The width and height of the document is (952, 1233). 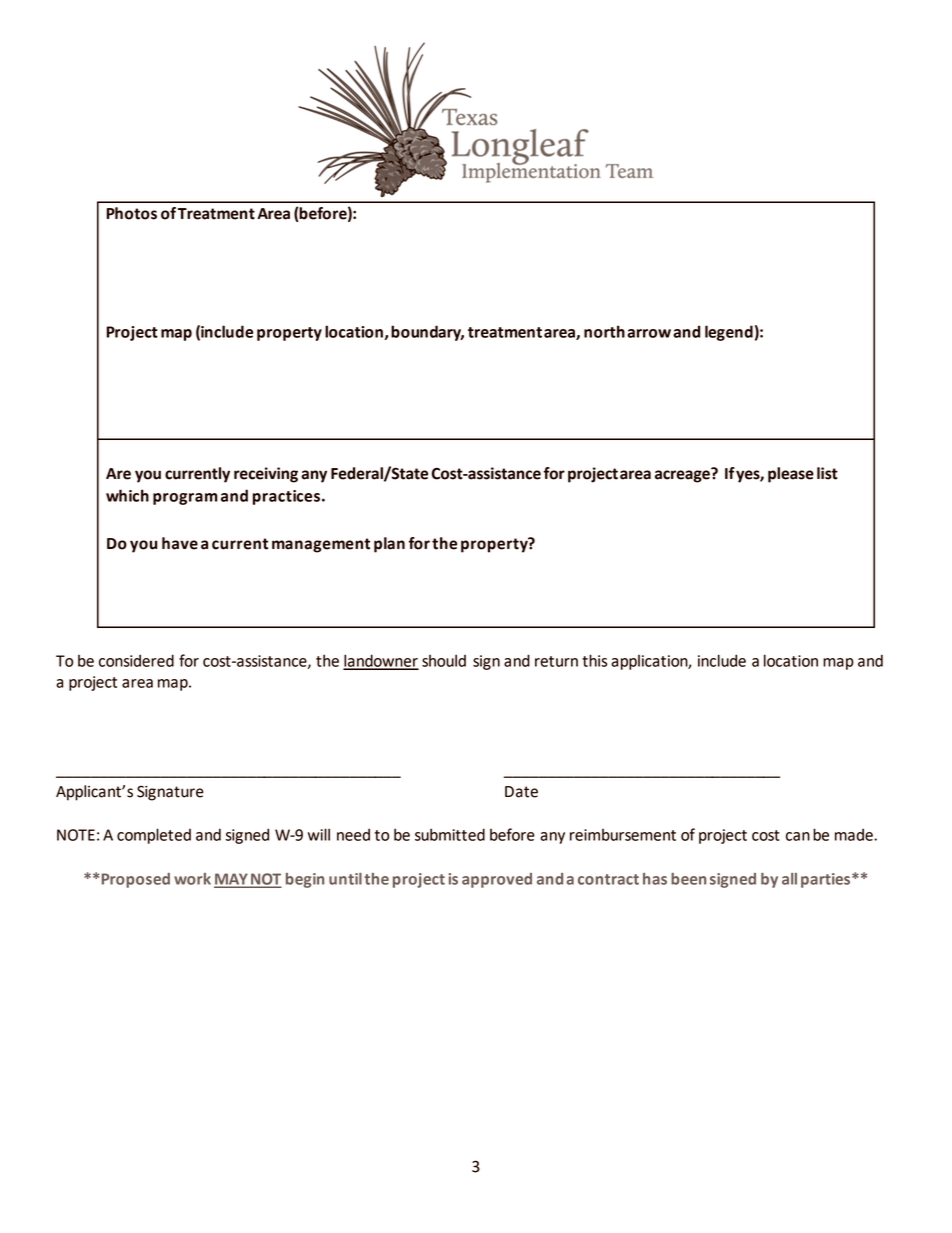 I want to click on approved, so click(x=497, y=880).
